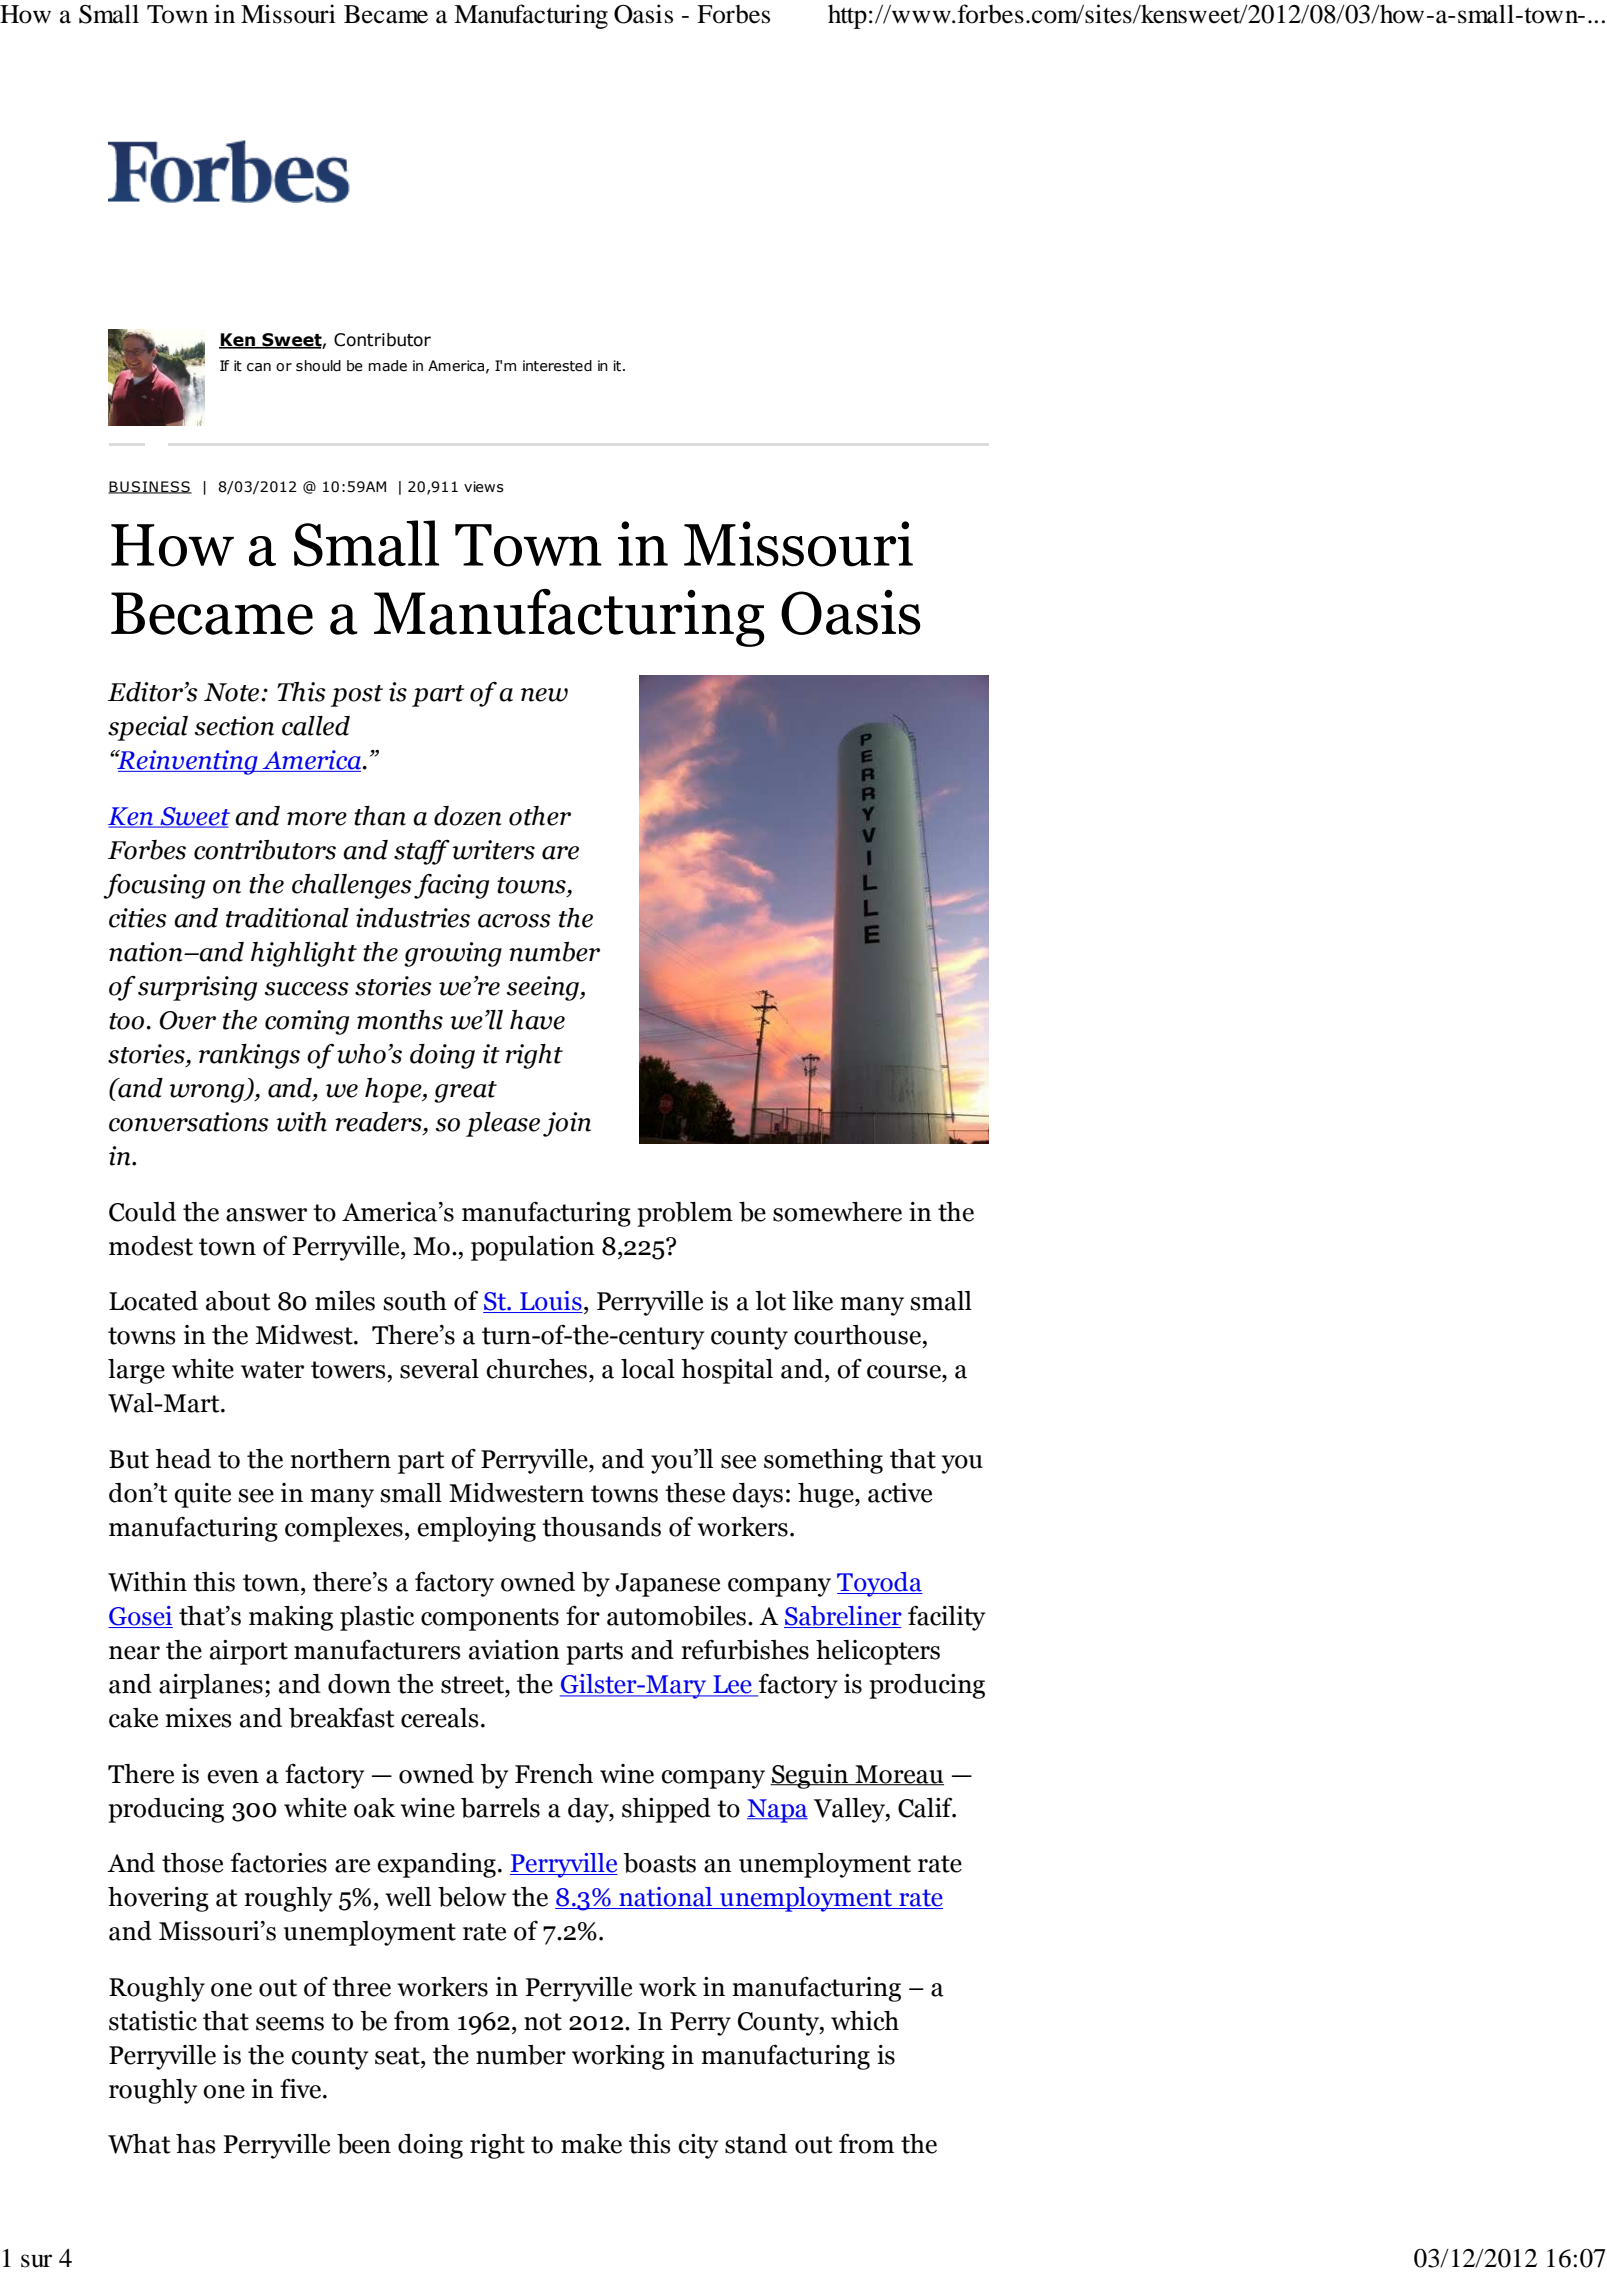  What do you see at coordinates (197, 988) in the screenshot?
I see `surprising` at bounding box center [197, 988].
